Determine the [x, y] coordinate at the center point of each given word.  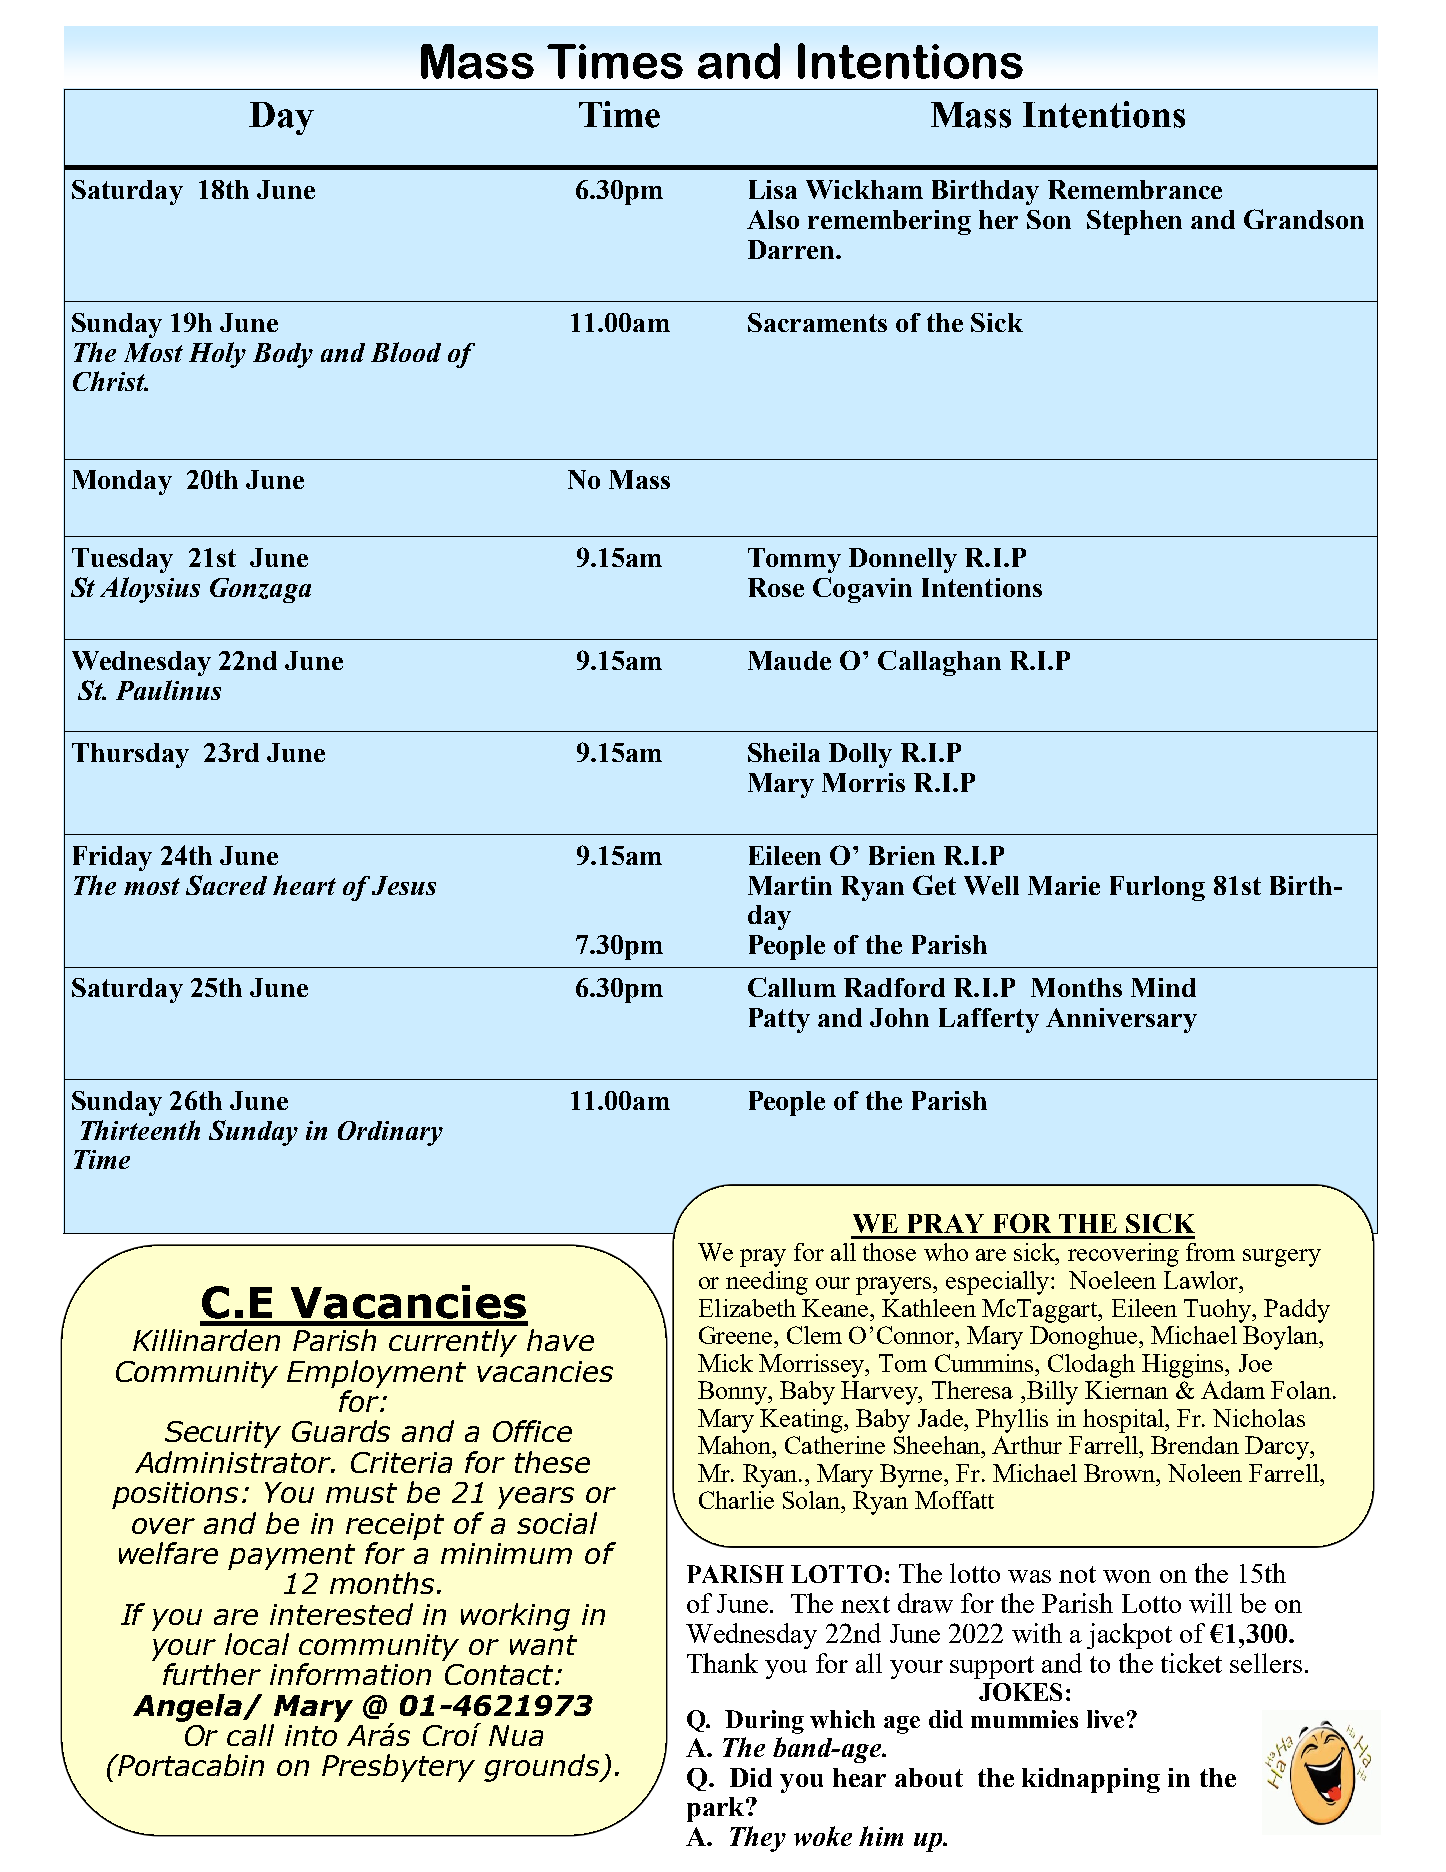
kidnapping [1091, 1780]
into [311, 1735]
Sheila [784, 752]
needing [767, 1283]
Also [773, 219]
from [1210, 1252]
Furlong [1157, 888]
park [717, 1809]
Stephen [1134, 222]
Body [283, 355]
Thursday [130, 755]
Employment [376, 1374]
